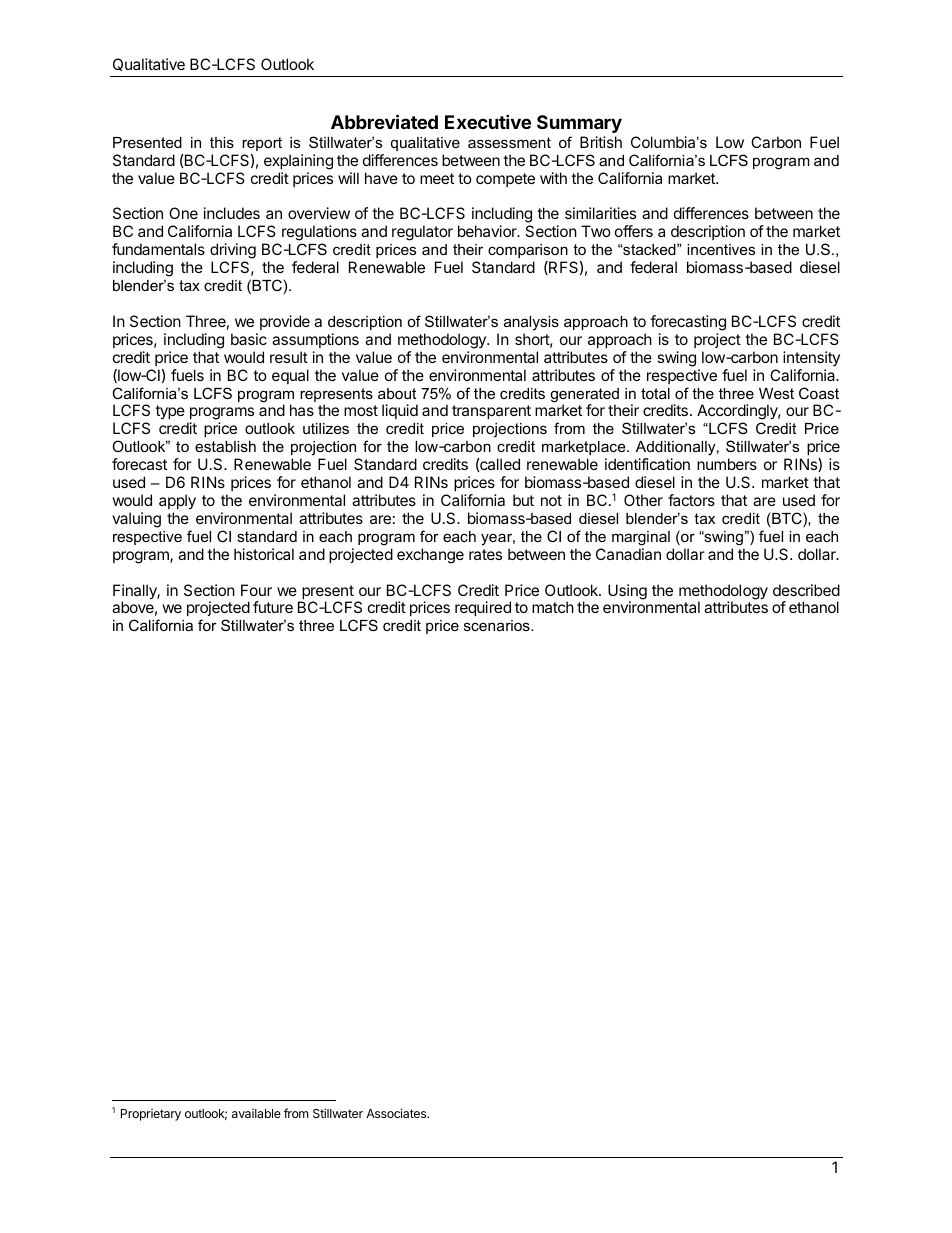  I want to click on Associates, so click(397, 1113).
